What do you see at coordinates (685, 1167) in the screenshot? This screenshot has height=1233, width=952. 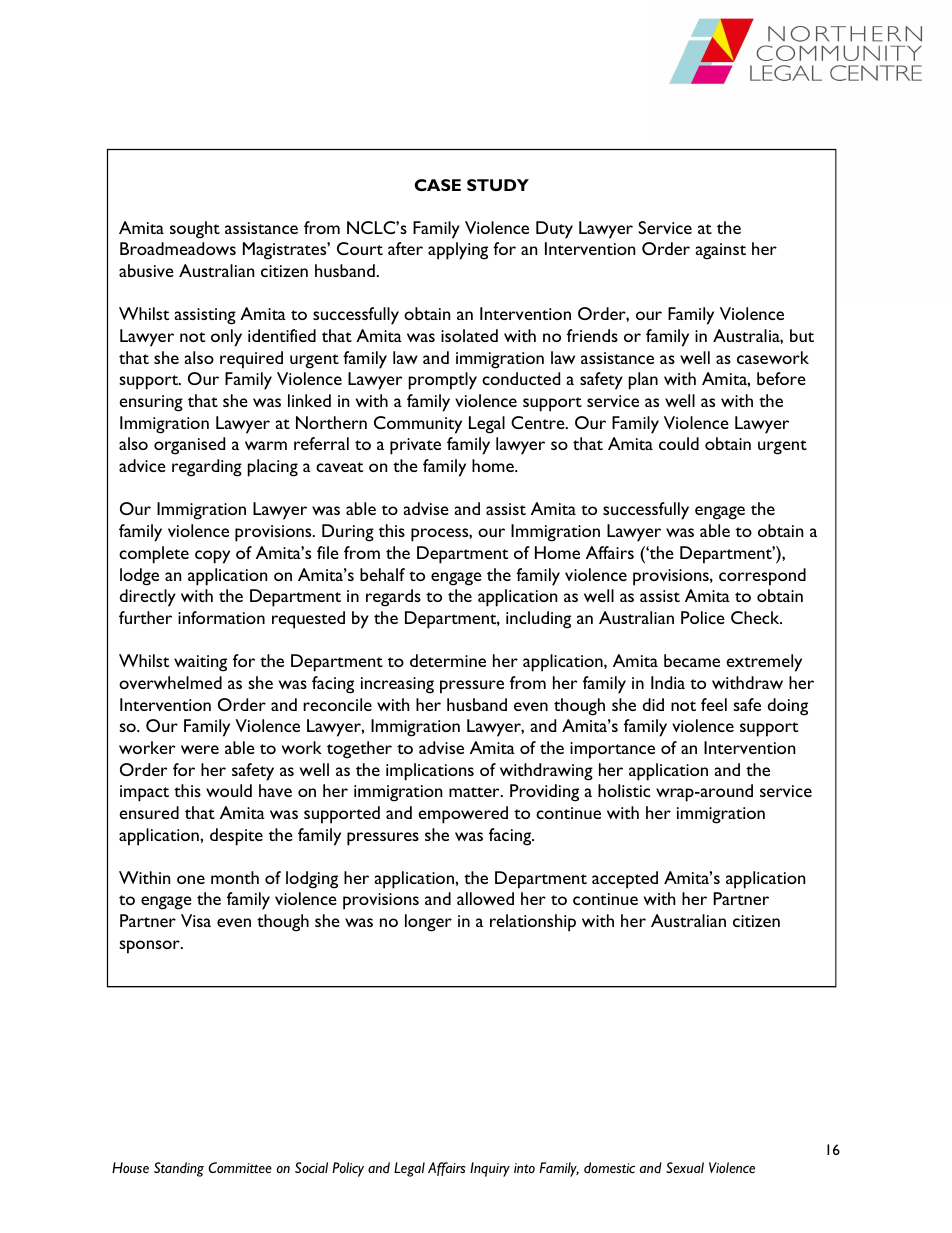 I see `Sexual` at bounding box center [685, 1167].
